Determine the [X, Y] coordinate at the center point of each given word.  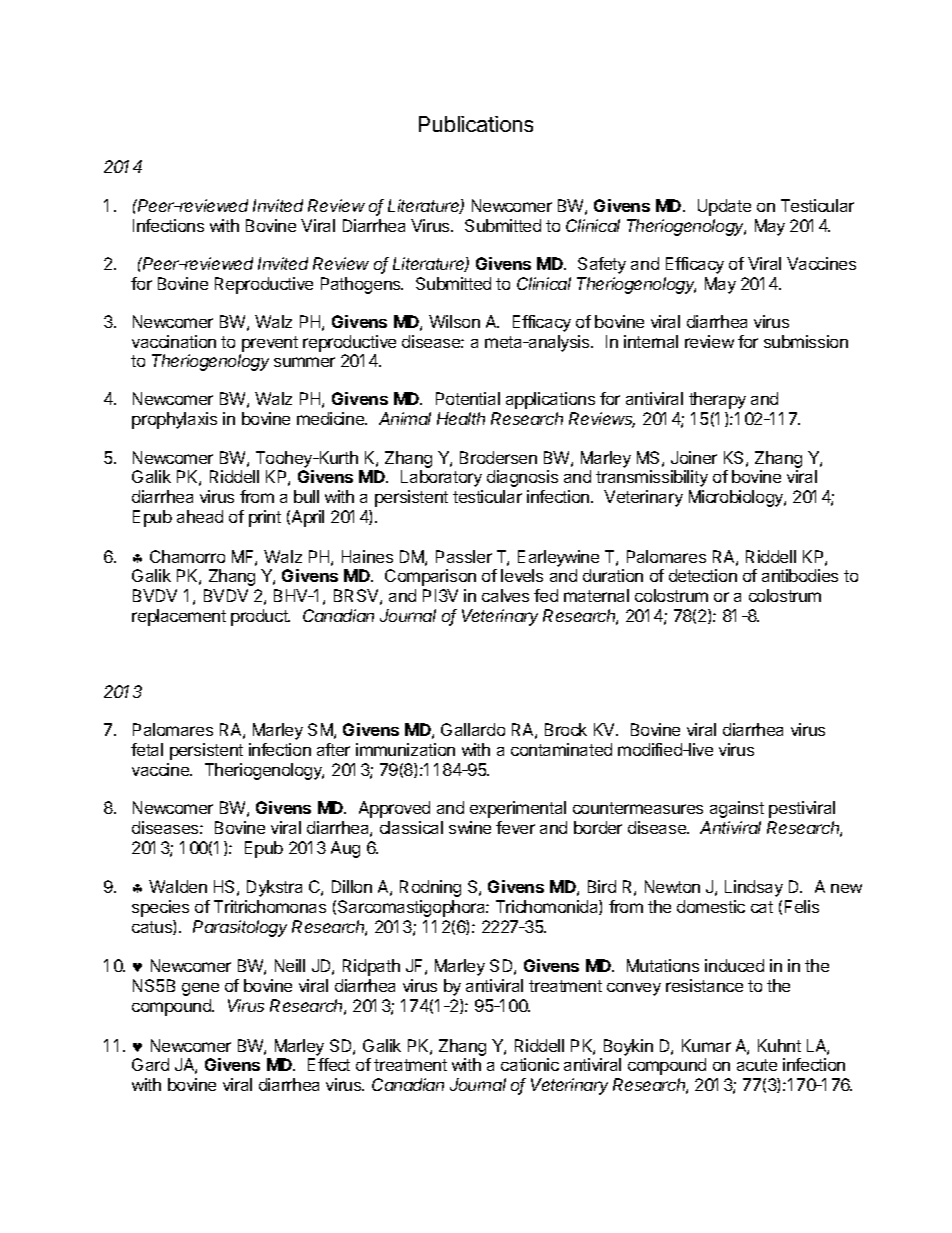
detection [703, 575]
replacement [179, 617]
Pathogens [362, 285]
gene [200, 989]
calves [505, 595]
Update [724, 207]
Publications [476, 124]
